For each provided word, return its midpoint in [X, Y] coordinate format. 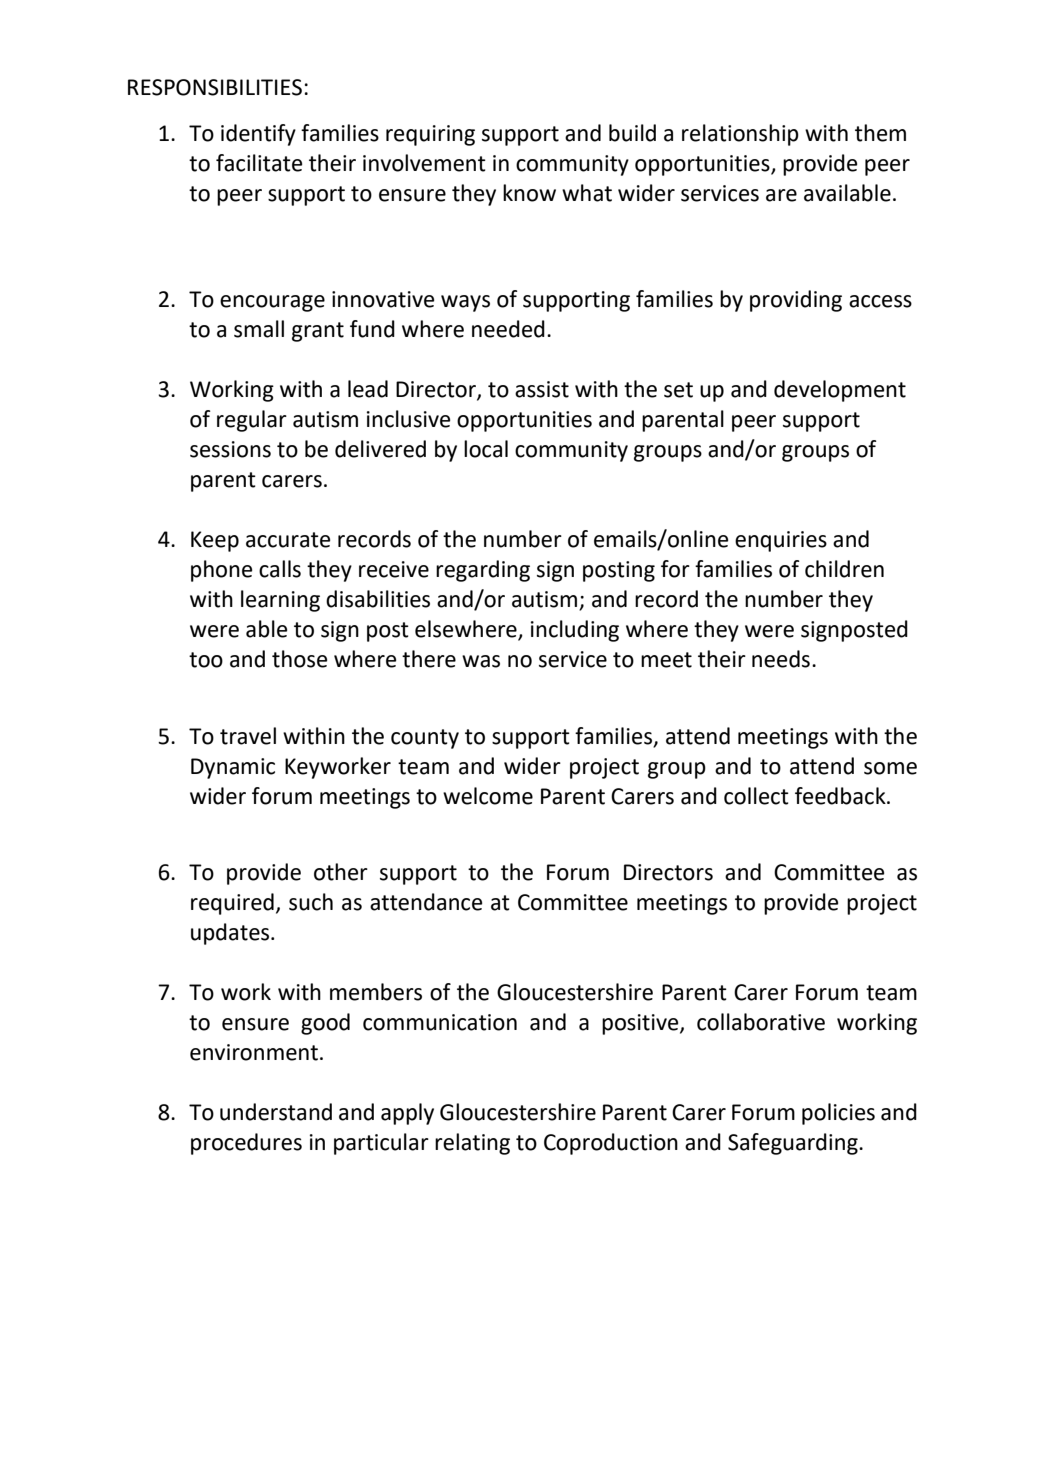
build [632, 133]
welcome [488, 796]
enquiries [781, 541]
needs [781, 659]
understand [276, 1112]
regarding [483, 571]
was [481, 661]
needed [508, 329]
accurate [288, 540]
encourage [272, 303]
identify [258, 135]
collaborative [761, 1022]
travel [248, 736]
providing [796, 301]
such [311, 902]
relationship [740, 135]
